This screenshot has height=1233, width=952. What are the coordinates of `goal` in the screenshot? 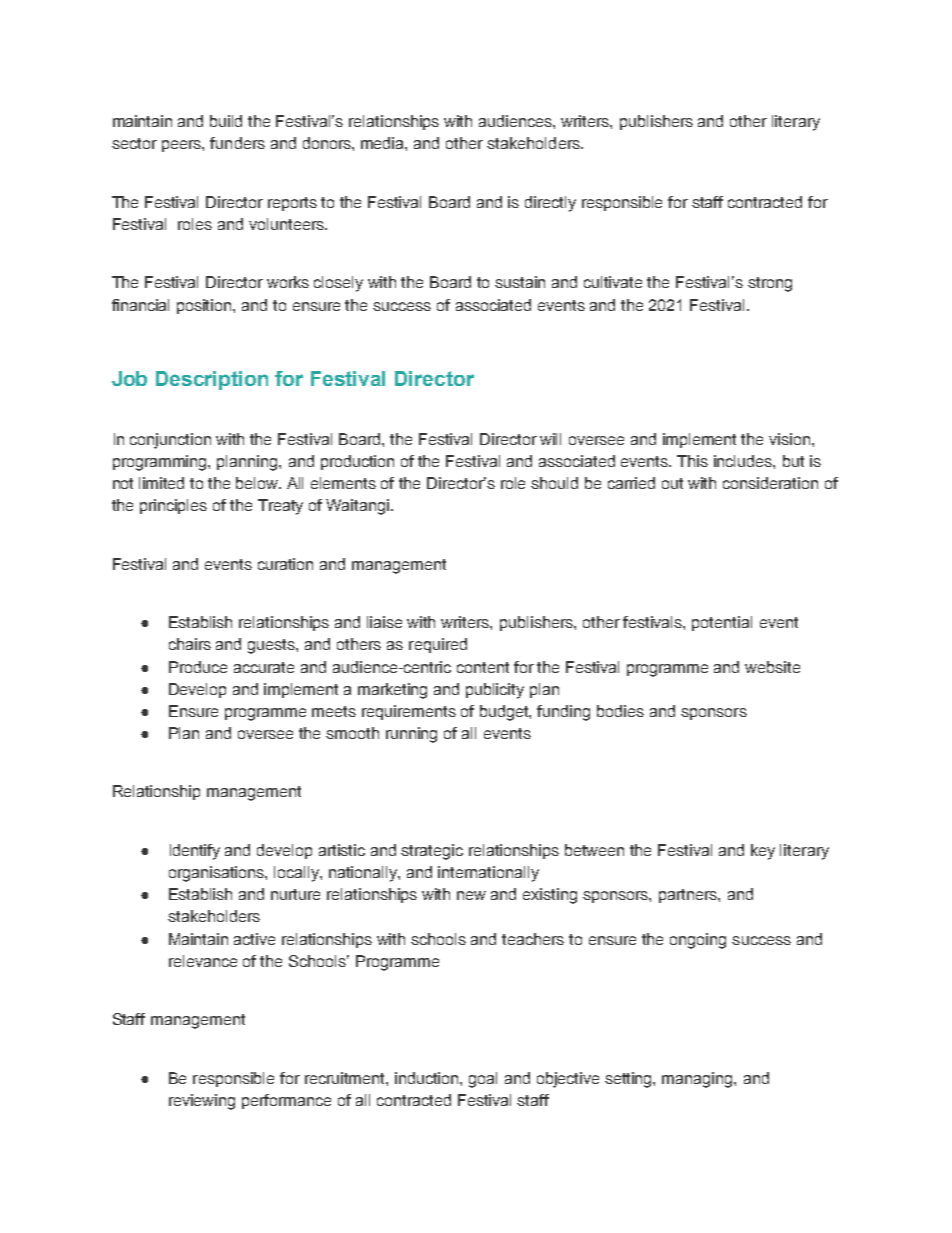 It's located at (483, 1080).
